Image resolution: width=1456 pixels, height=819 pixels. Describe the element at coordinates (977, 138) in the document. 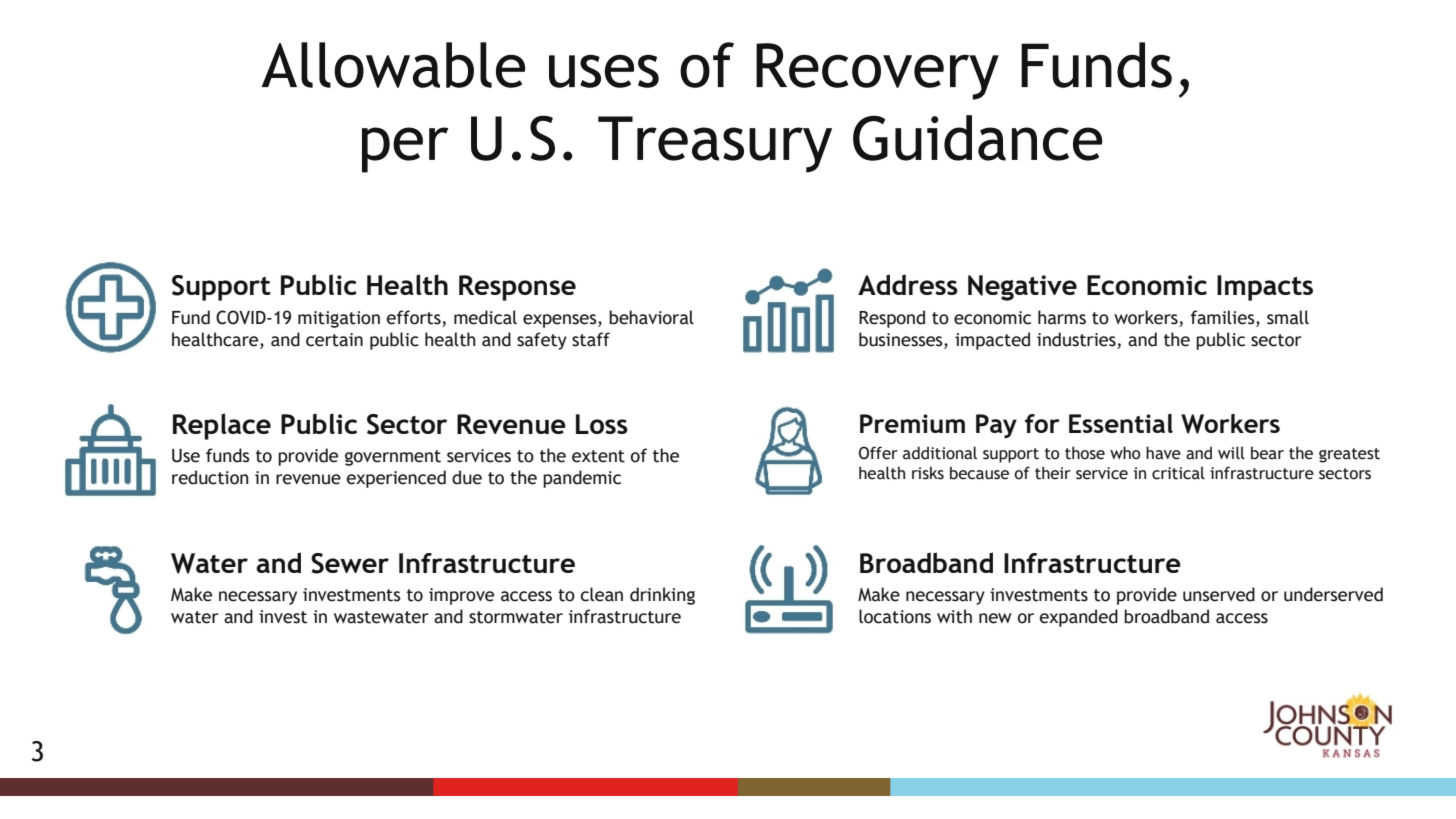

I see `Guidance` at that location.
